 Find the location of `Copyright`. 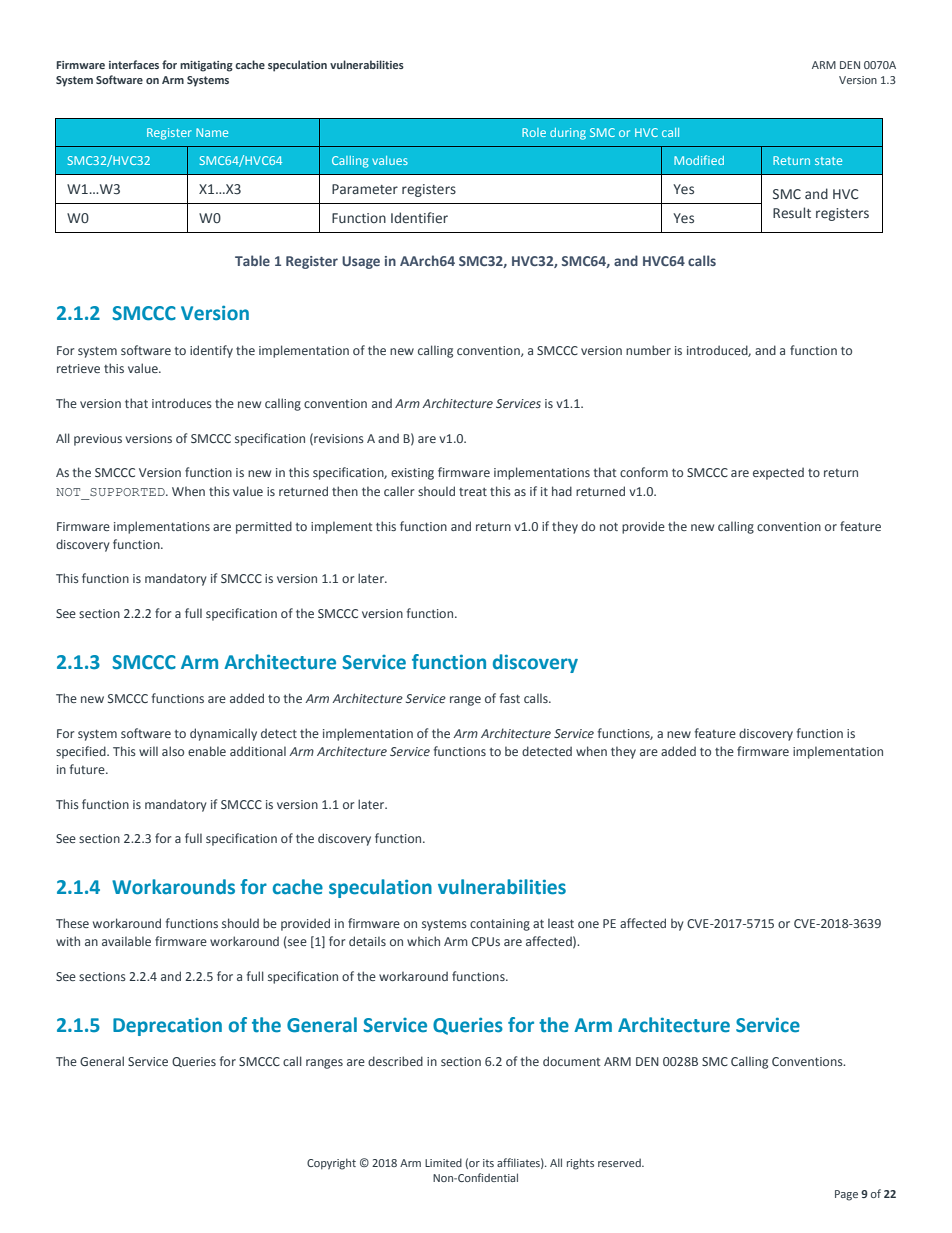

Copyright is located at coordinates (331, 1164).
